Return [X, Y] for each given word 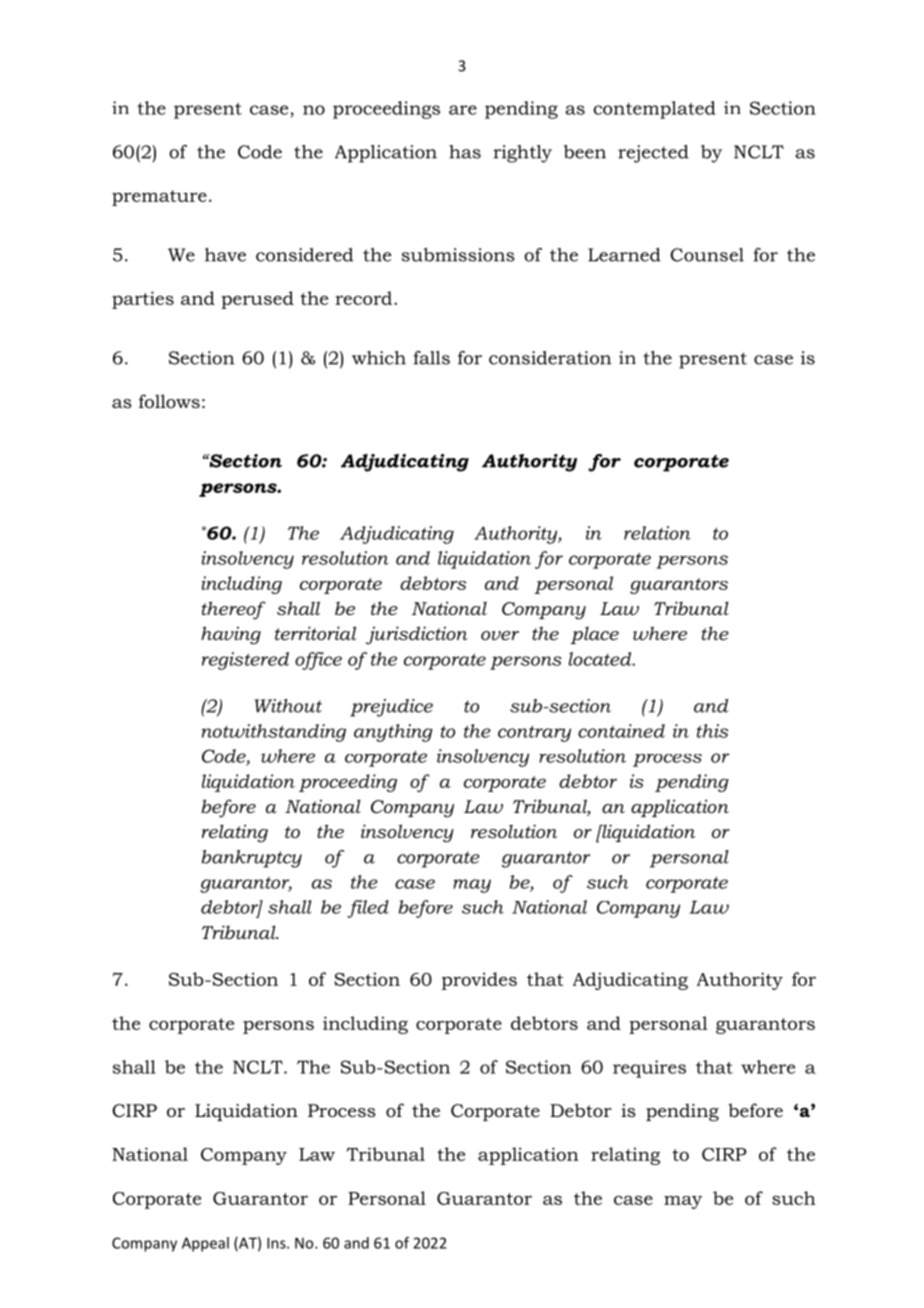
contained [621, 731]
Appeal [205, 1244]
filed [368, 909]
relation [657, 533]
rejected [653, 154]
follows [169, 401]
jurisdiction [417, 635]
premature [159, 198]
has [465, 152]
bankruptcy [251, 859]
